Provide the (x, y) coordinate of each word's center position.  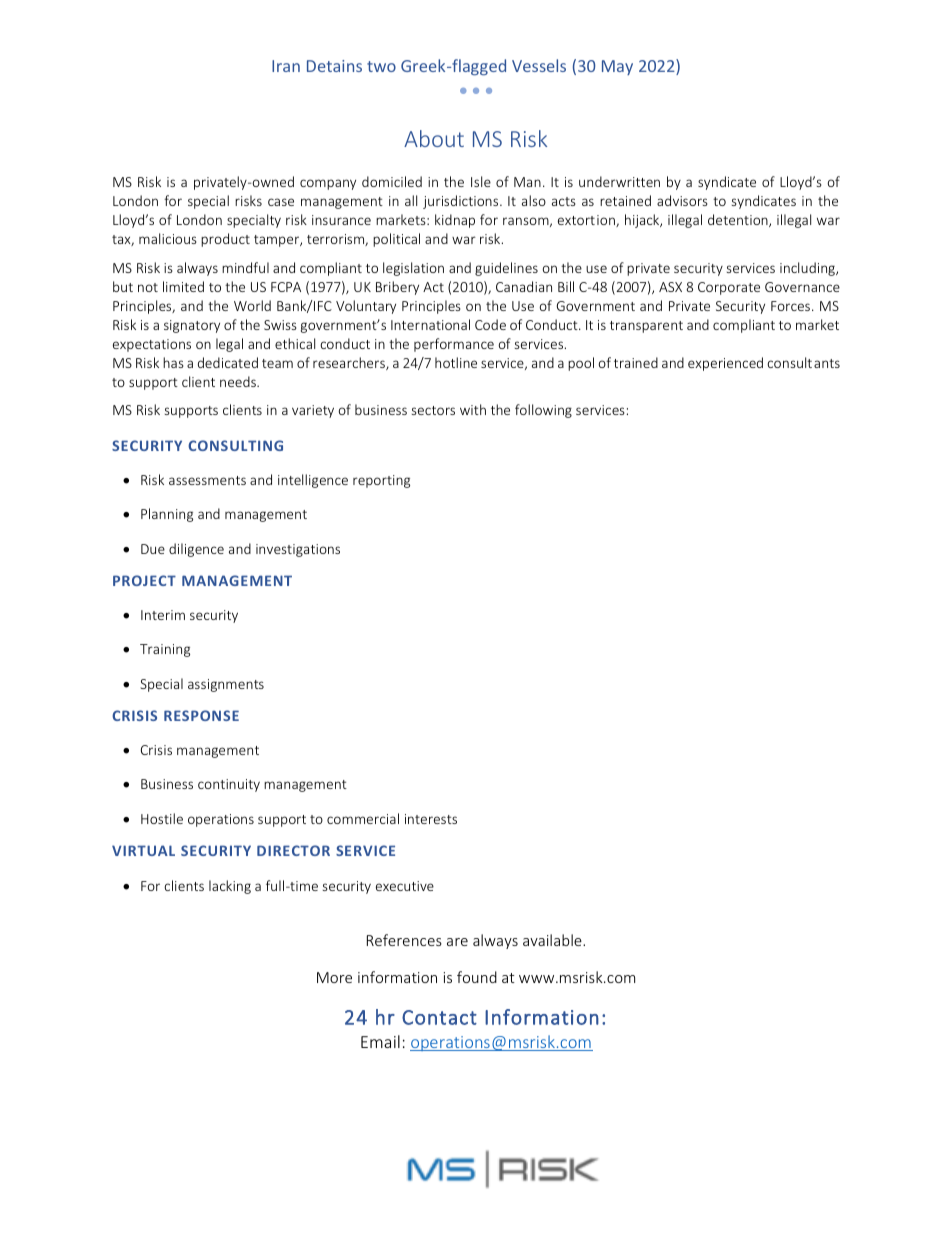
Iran (286, 66)
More (334, 977)
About (434, 138)
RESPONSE (201, 715)
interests (431, 819)
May (617, 67)
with (473, 409)
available (553, 940)
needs (239, 381)
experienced (725, 364)
